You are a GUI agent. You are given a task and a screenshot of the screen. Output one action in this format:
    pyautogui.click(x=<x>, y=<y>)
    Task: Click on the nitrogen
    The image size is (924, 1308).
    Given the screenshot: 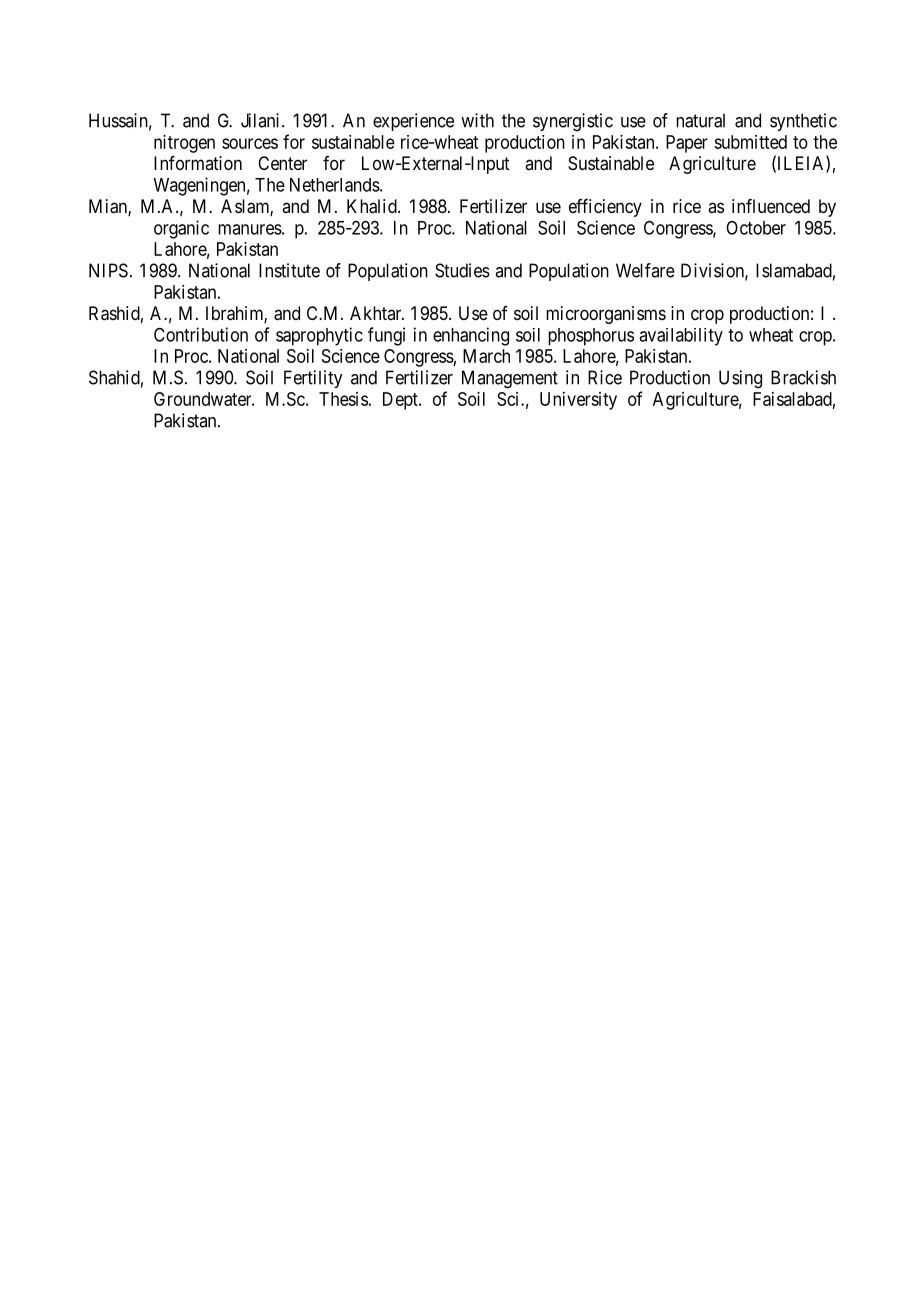 What is the action you would take?
    pyautogui.click(x=184, y=144)
